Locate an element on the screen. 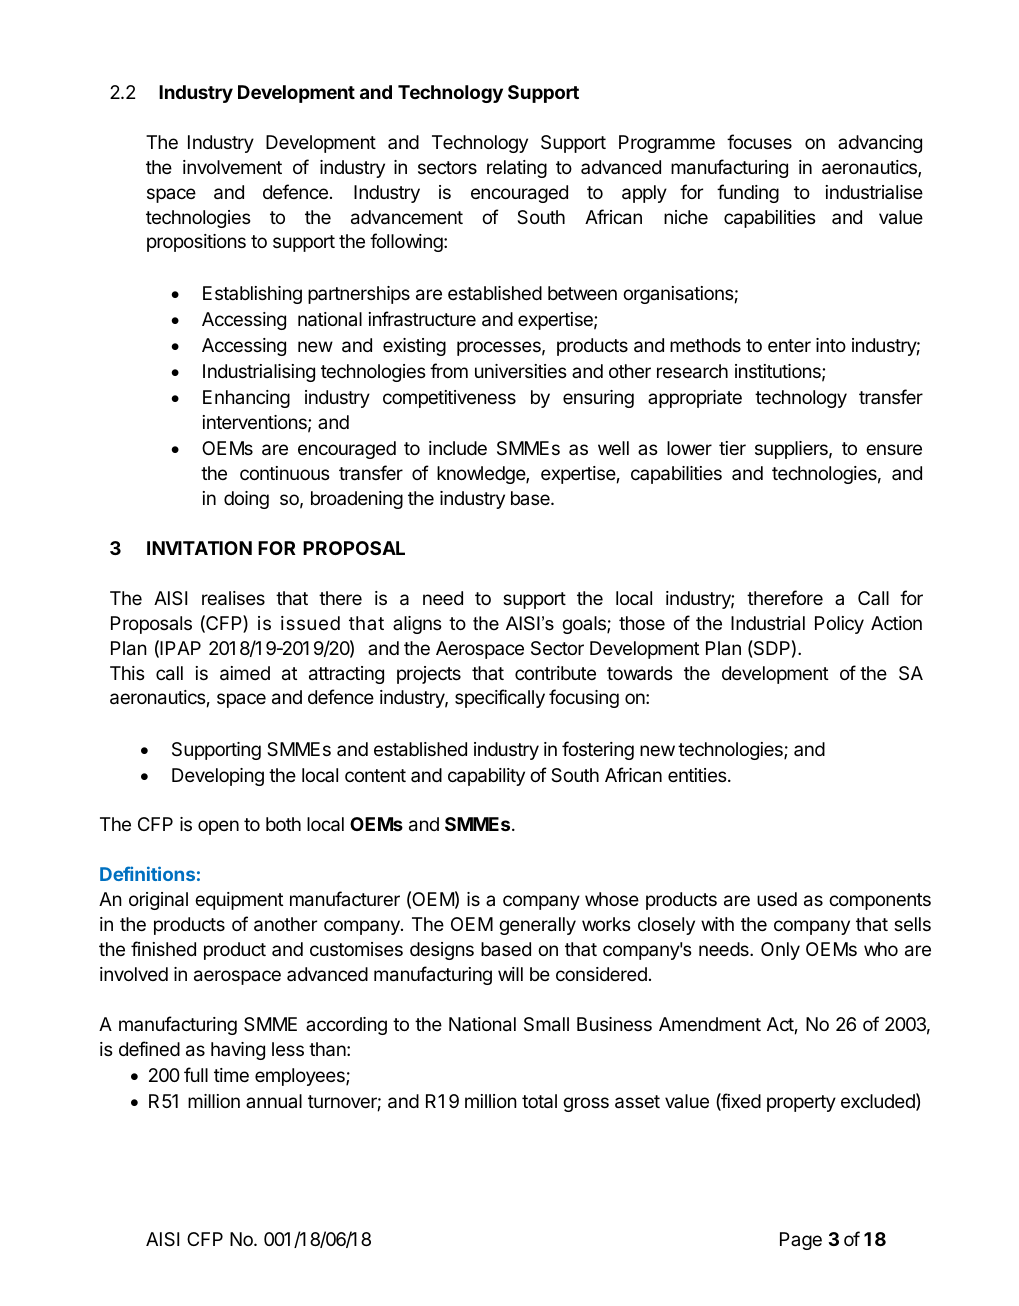  involvement is located at coordinates (232, 167).
